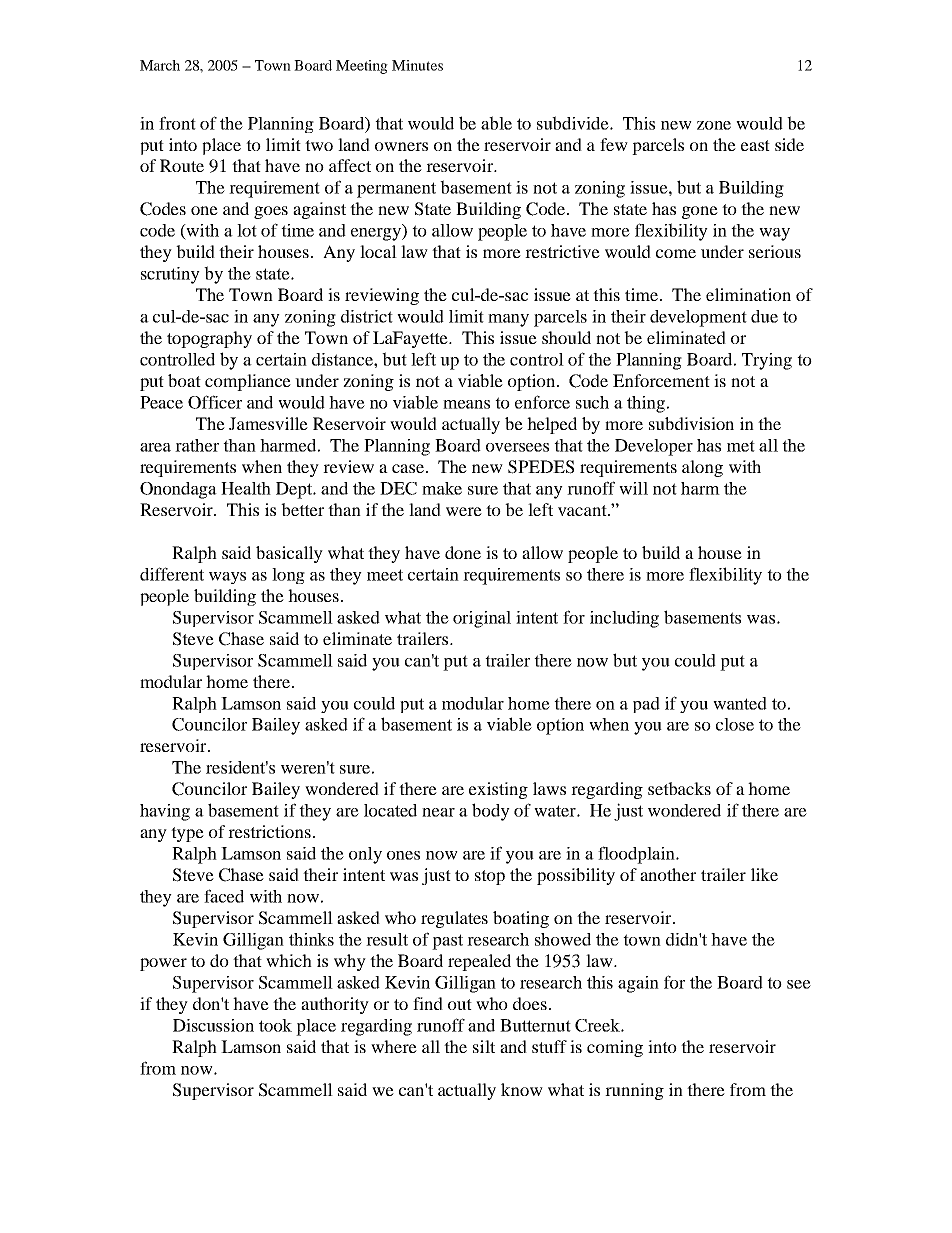 This page has width=952, height=1233. Describe the element at coordinates (484, 1046) in the page. I see `silt` at that location.
